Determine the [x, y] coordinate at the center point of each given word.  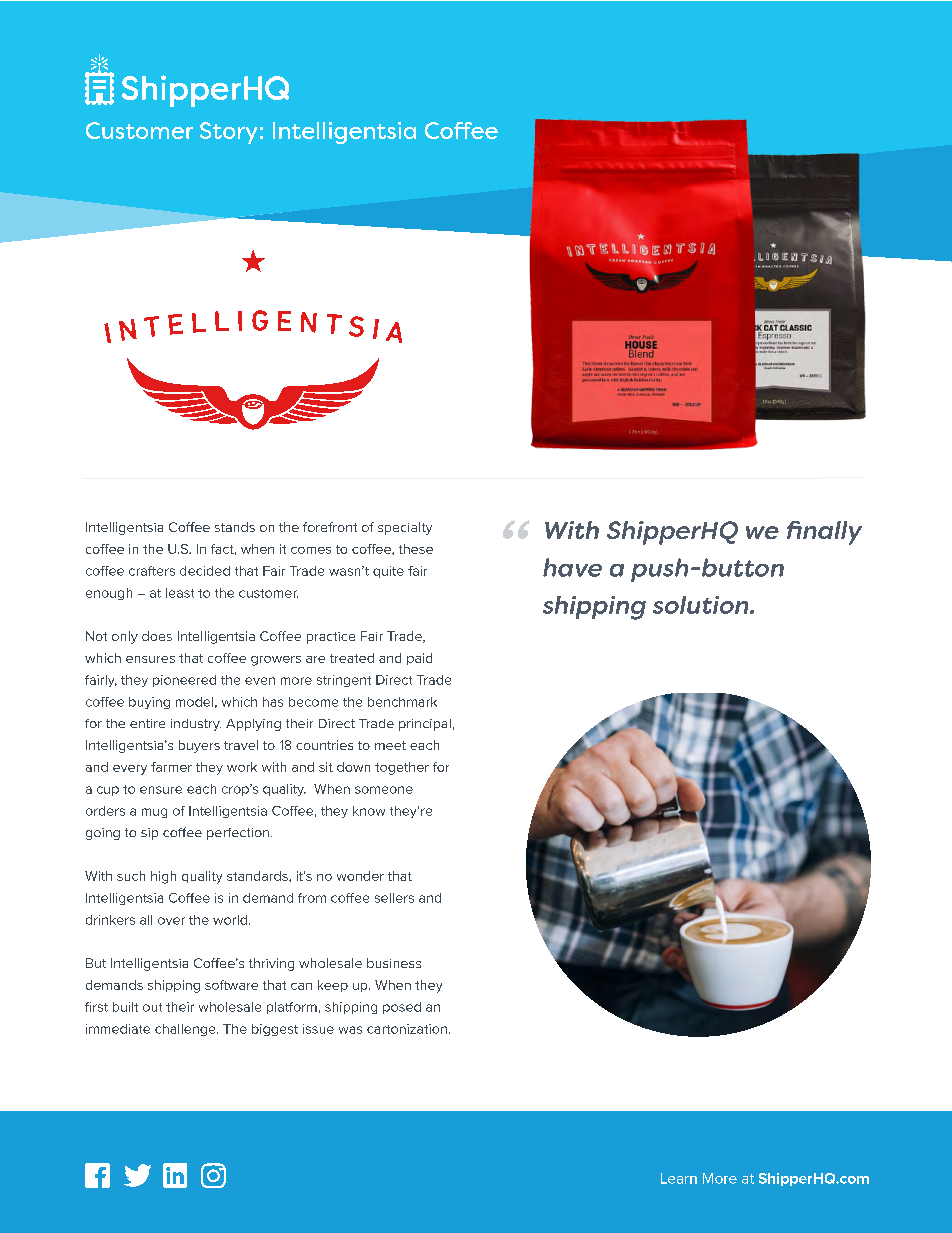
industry [196, 725]
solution [702, 605]
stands [235, 527]
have [572, 567]
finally [824, 533]
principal [425, 725]
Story [228, 133]
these [416, 549]
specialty [405, 528]
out [152, 1007]
